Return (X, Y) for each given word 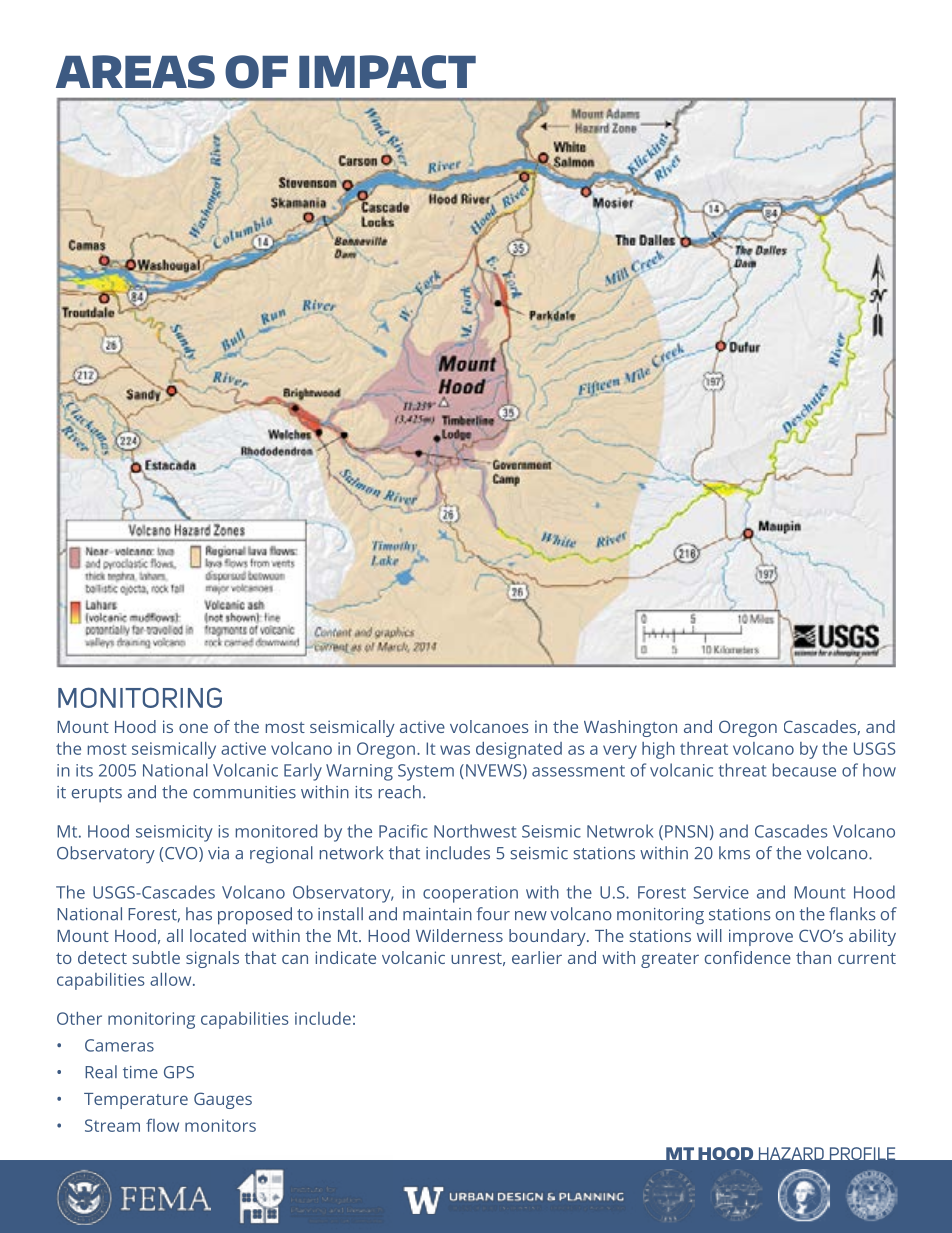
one (193, 728)
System (426, 772)
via (218, 853)
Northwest (475, 831)
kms (734, 853)
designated (519, 750)
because (804, 770)
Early (303, 772)
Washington (630, 728)
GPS (179, 1072)
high (658, 750)
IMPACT (387, 72)
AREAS (135, 72)
